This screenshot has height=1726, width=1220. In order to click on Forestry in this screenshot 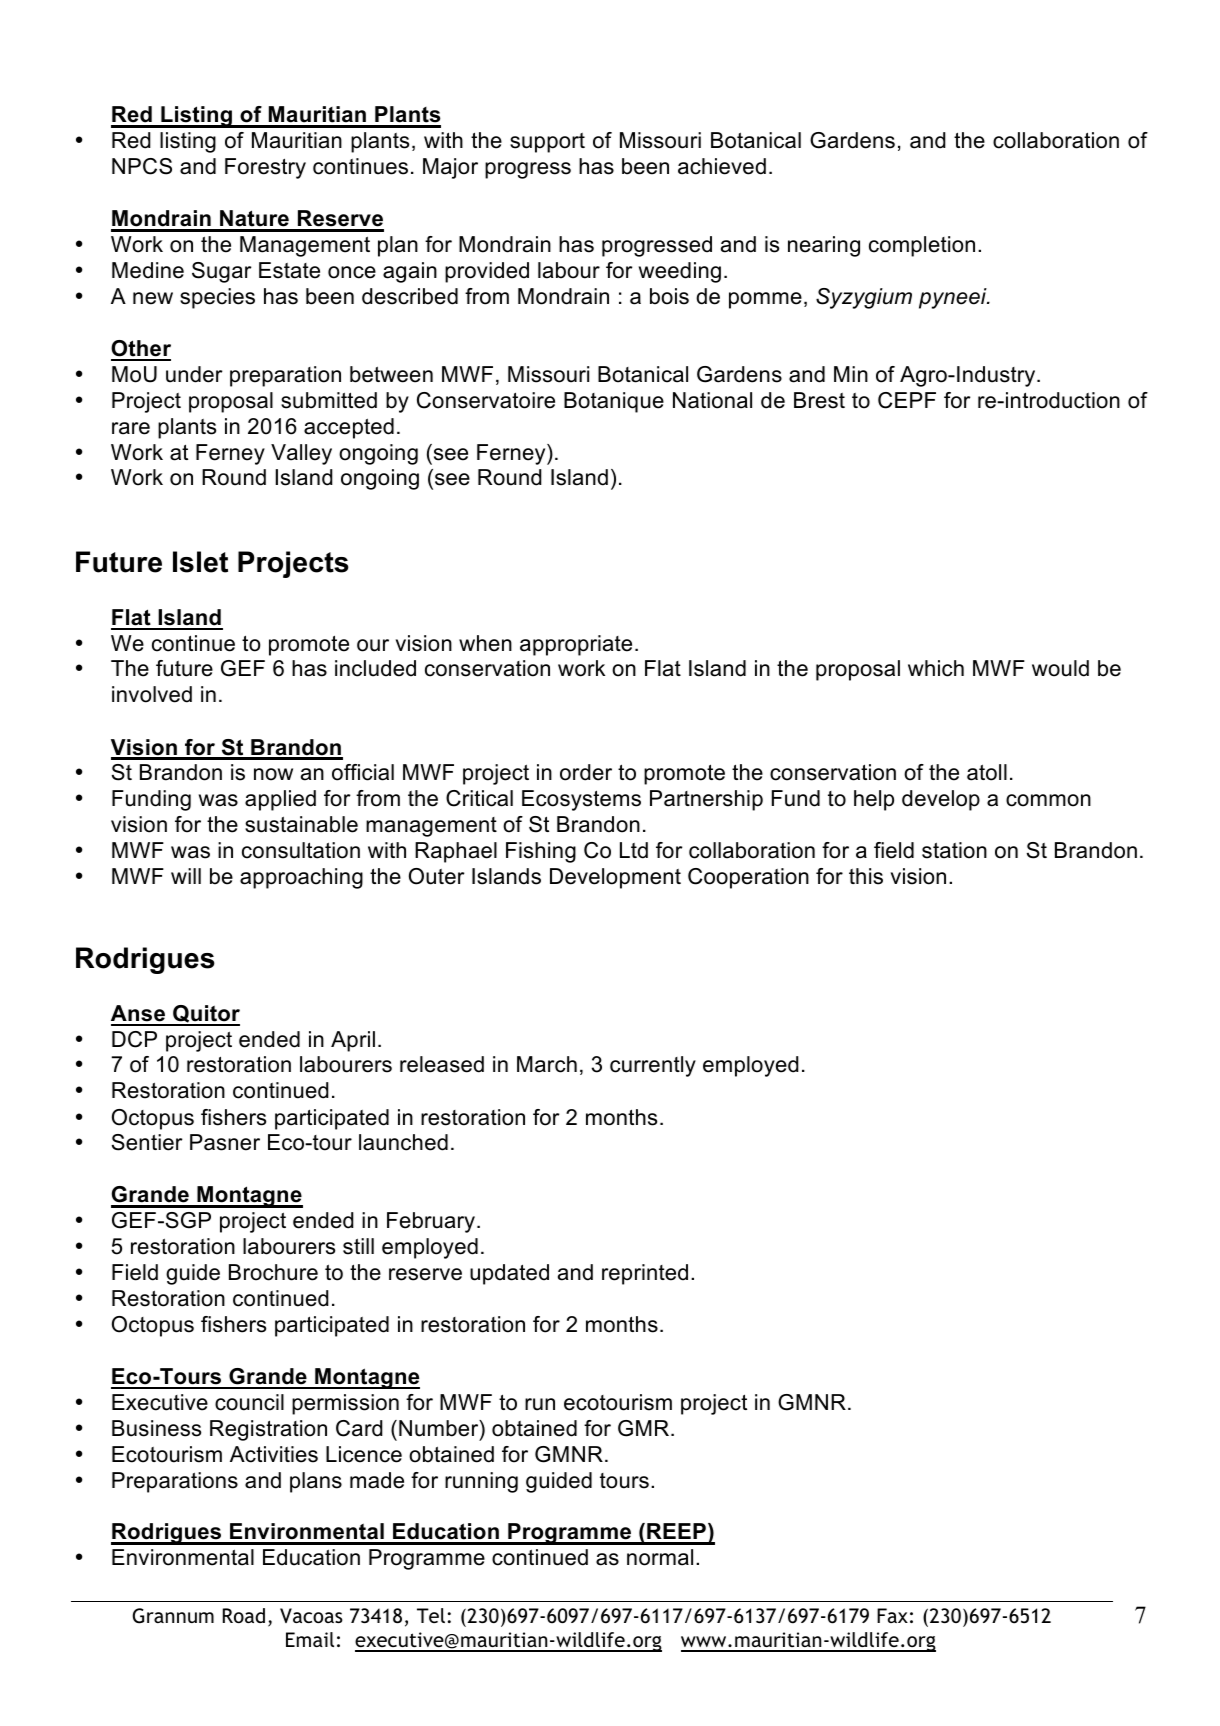, I will do `click(265, 168)`.
